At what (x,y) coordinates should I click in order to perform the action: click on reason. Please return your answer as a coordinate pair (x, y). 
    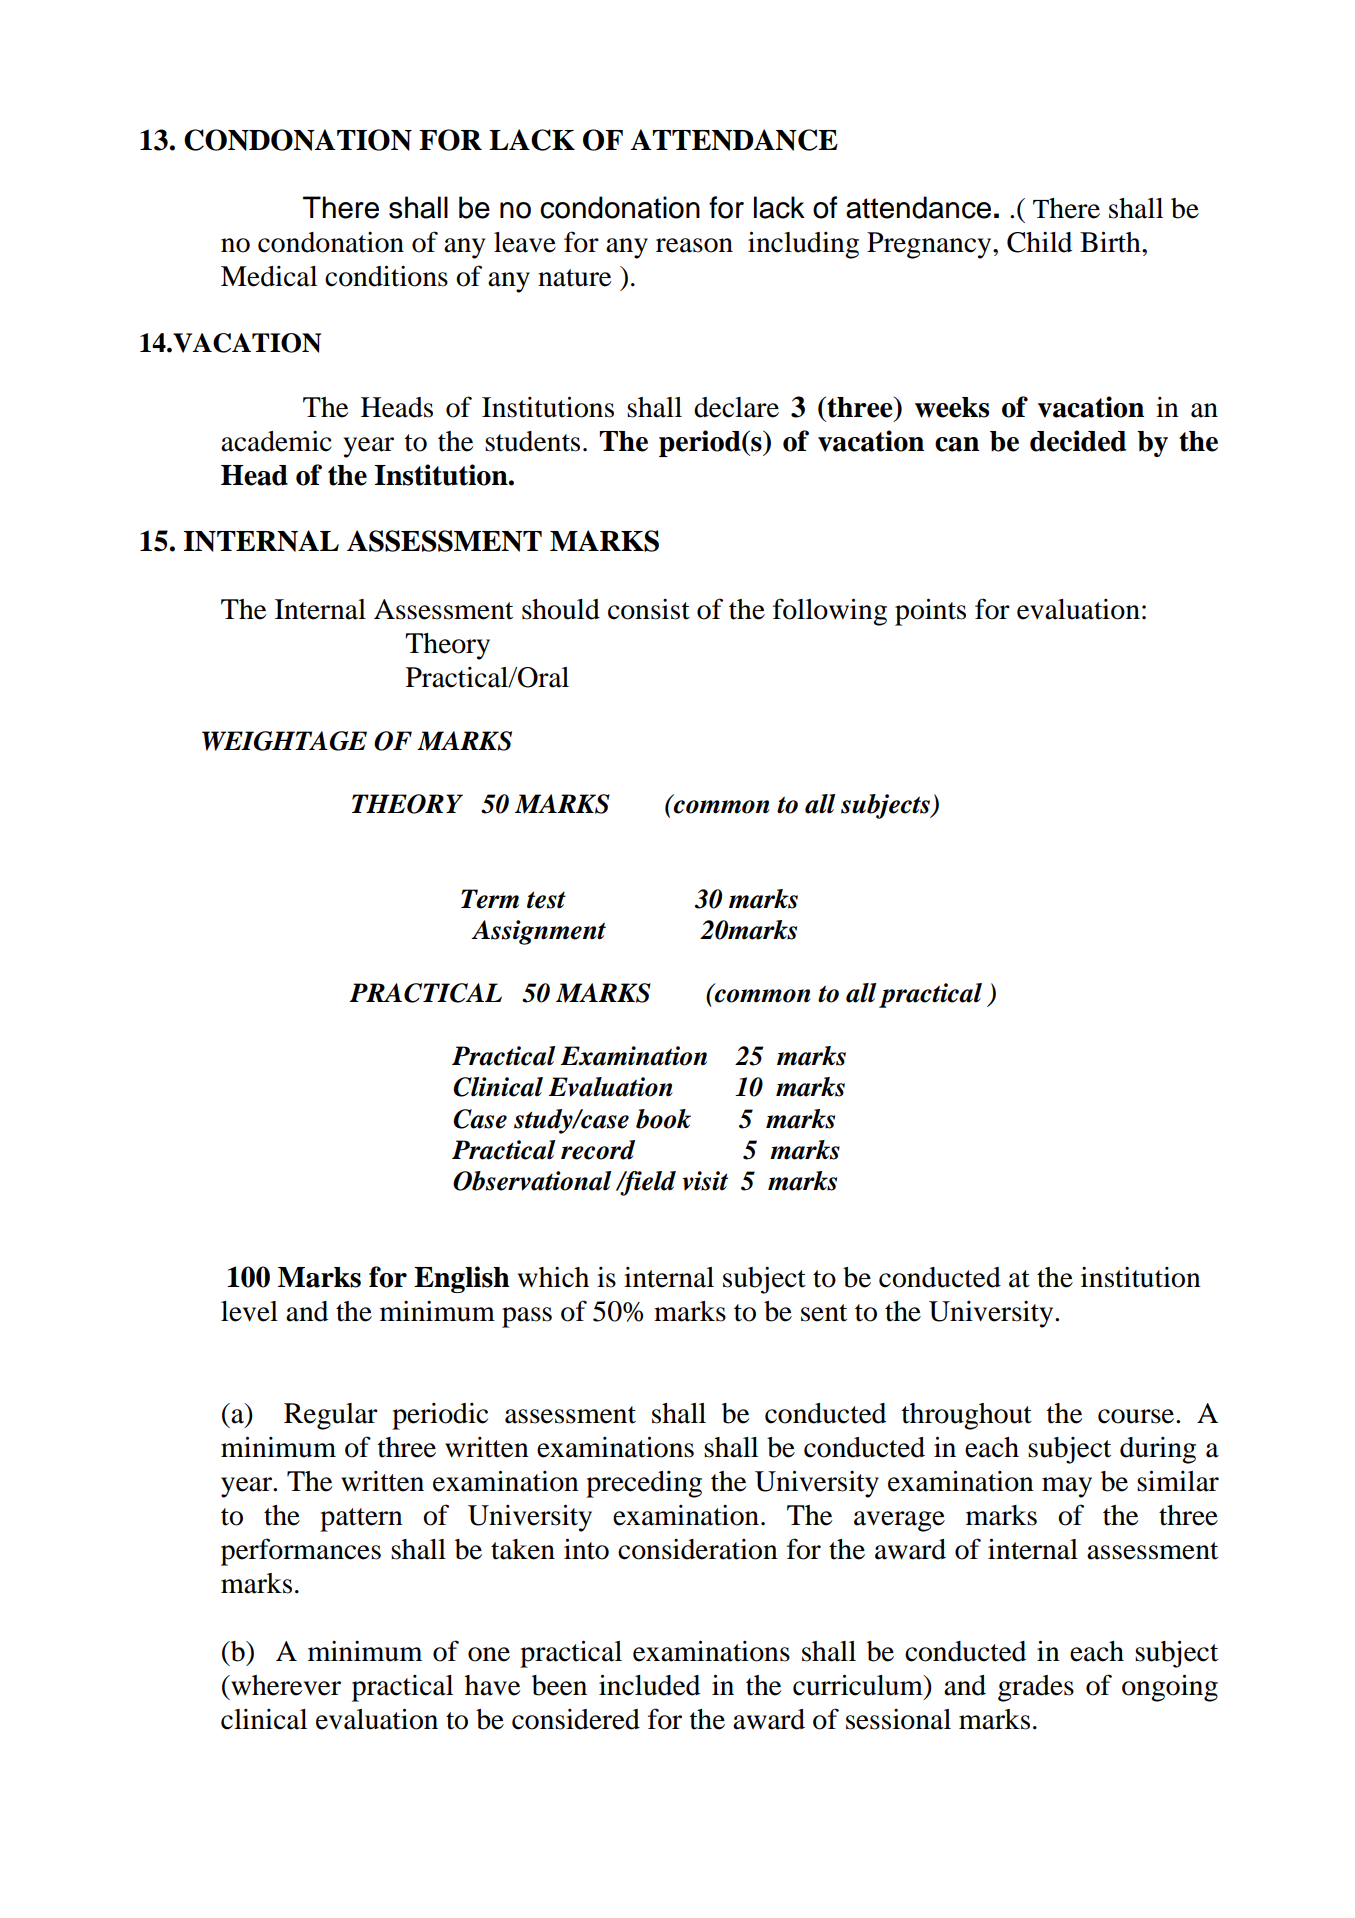
    Looking at the image, I should click on (694, 245).
